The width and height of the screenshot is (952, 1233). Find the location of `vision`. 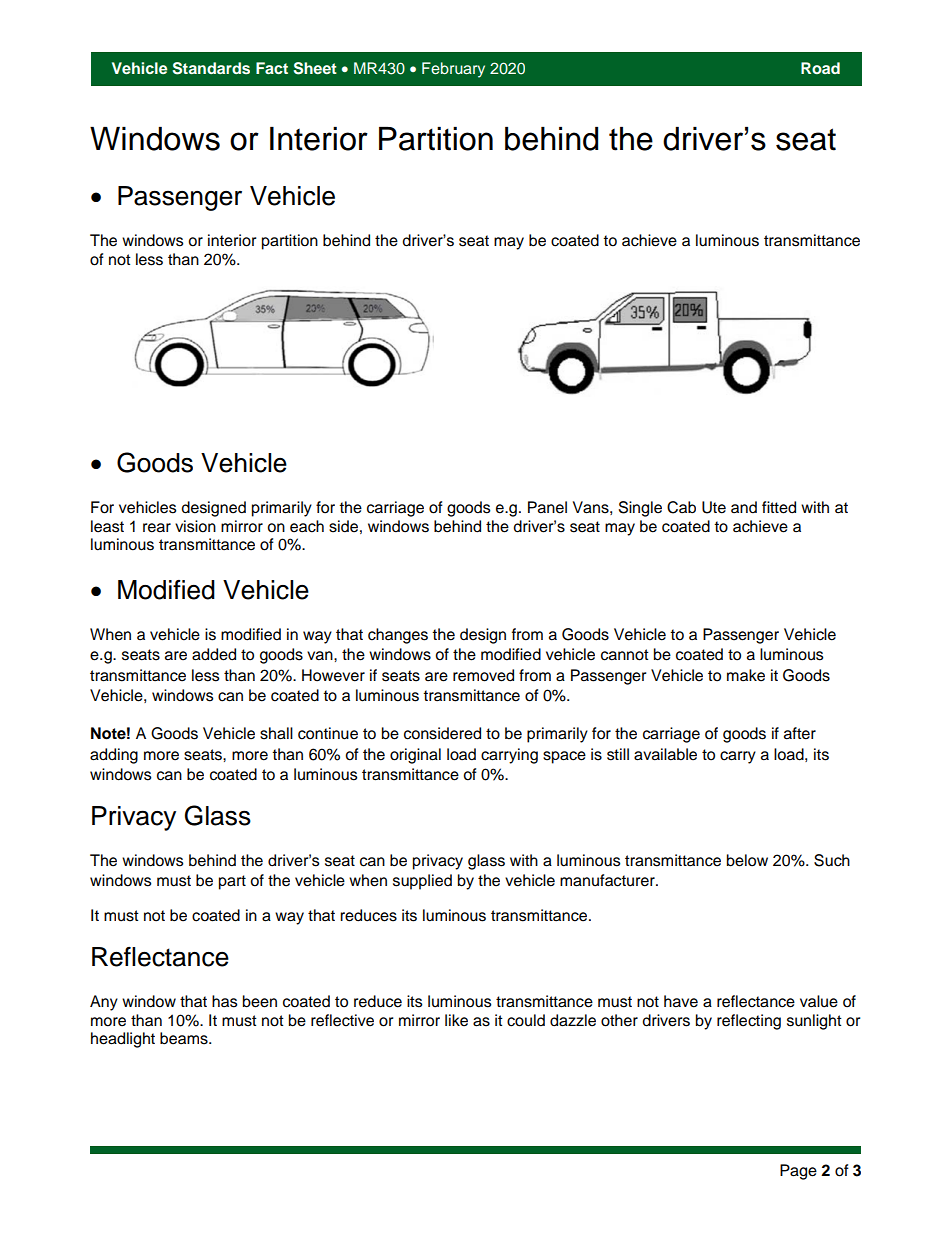

vision is located at coordinates (195, 526).
